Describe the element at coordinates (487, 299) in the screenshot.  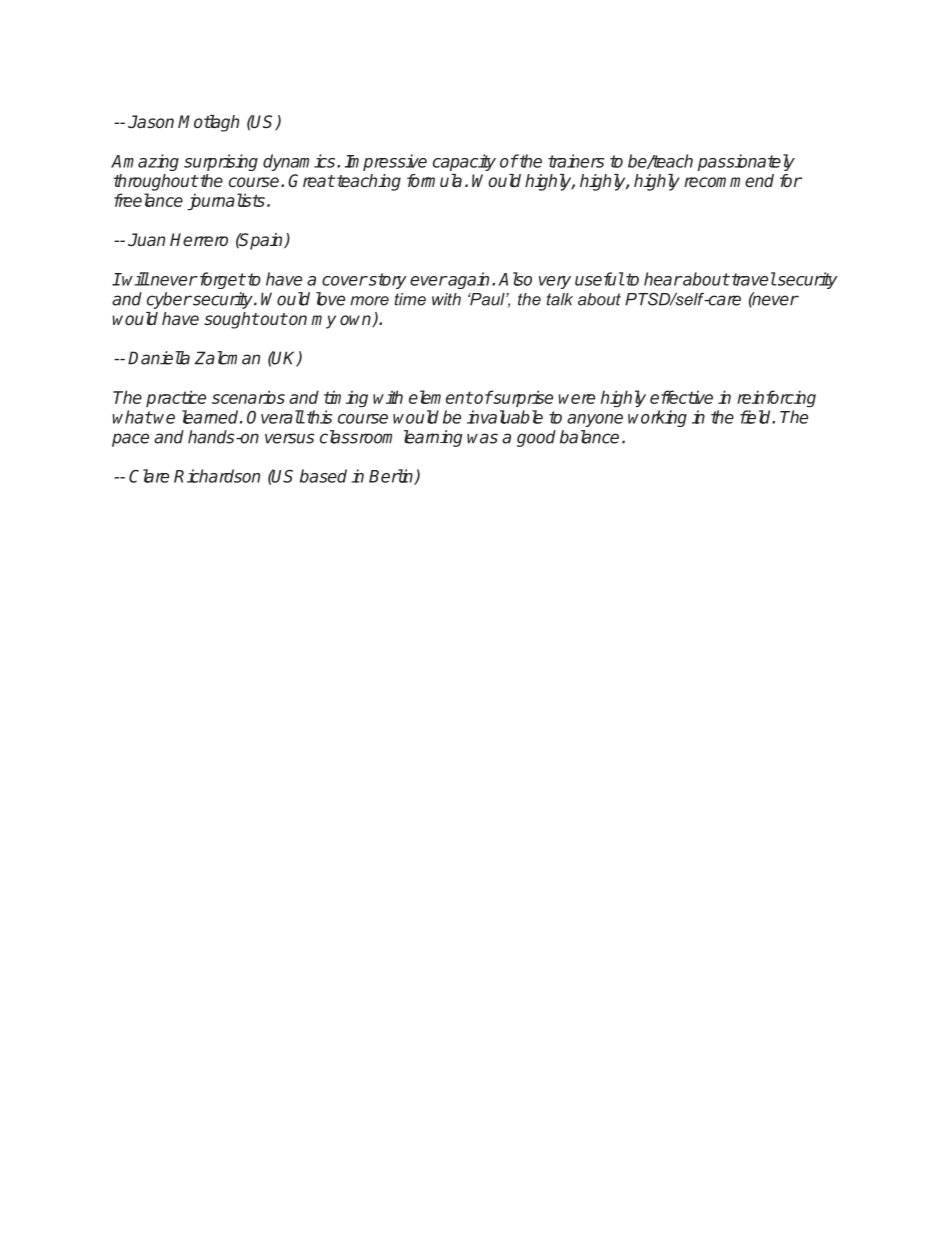
I see `Paul` at that location.
